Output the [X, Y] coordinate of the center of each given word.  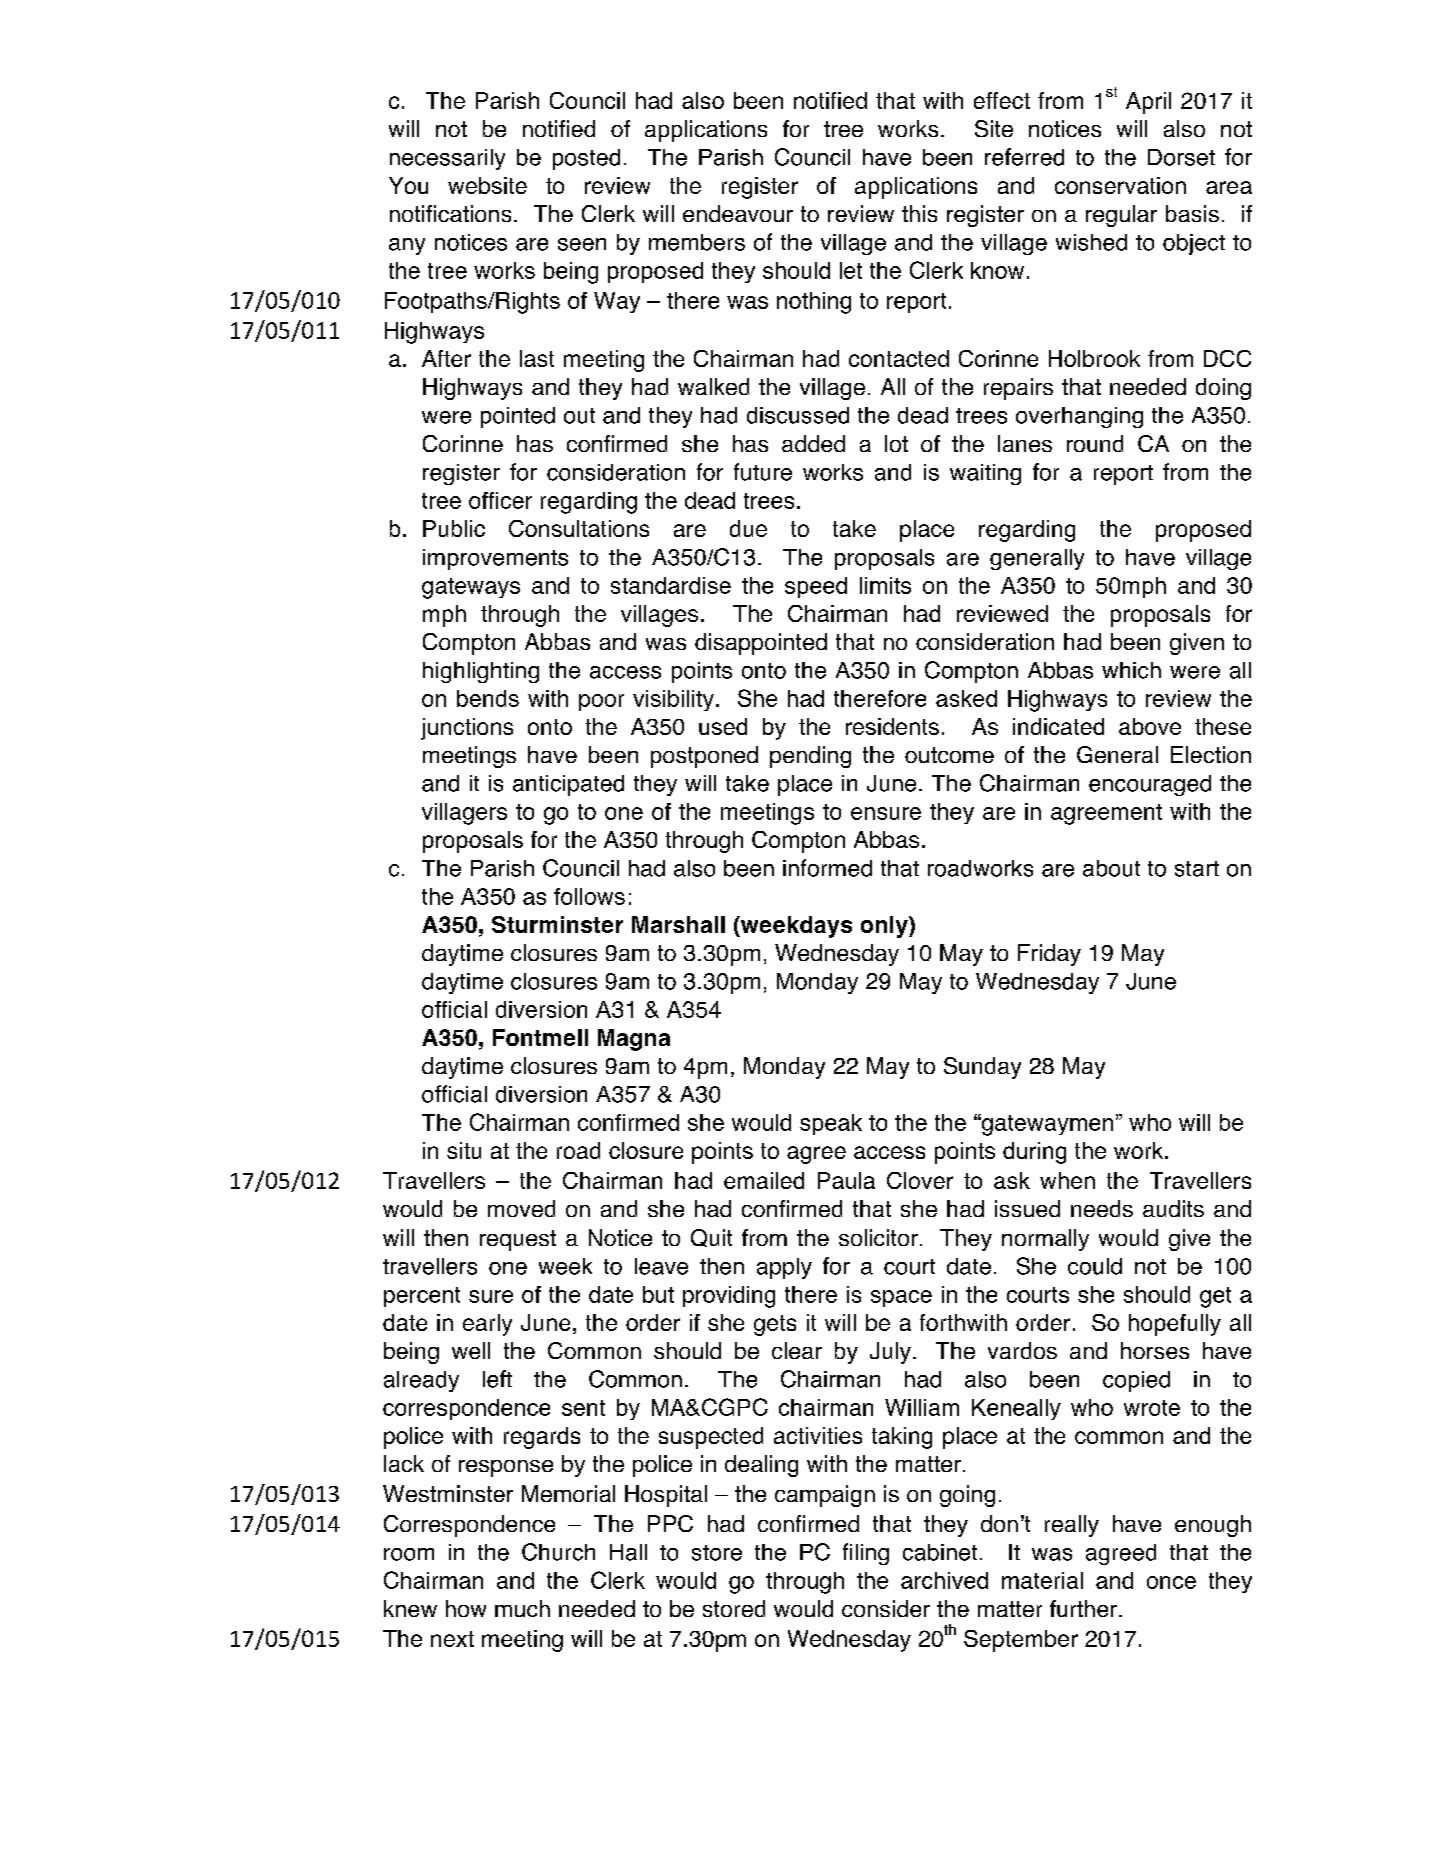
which [1131, 670]
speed [816, 587]
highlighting [481, 672]
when [1067, 1180]
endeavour [738, 213]
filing [866, 1554]
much [522, 1608]
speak [831, 1124]
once [1171, 1582]
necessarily [447, 159]
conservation [1120, 185]
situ [464, 1150]
